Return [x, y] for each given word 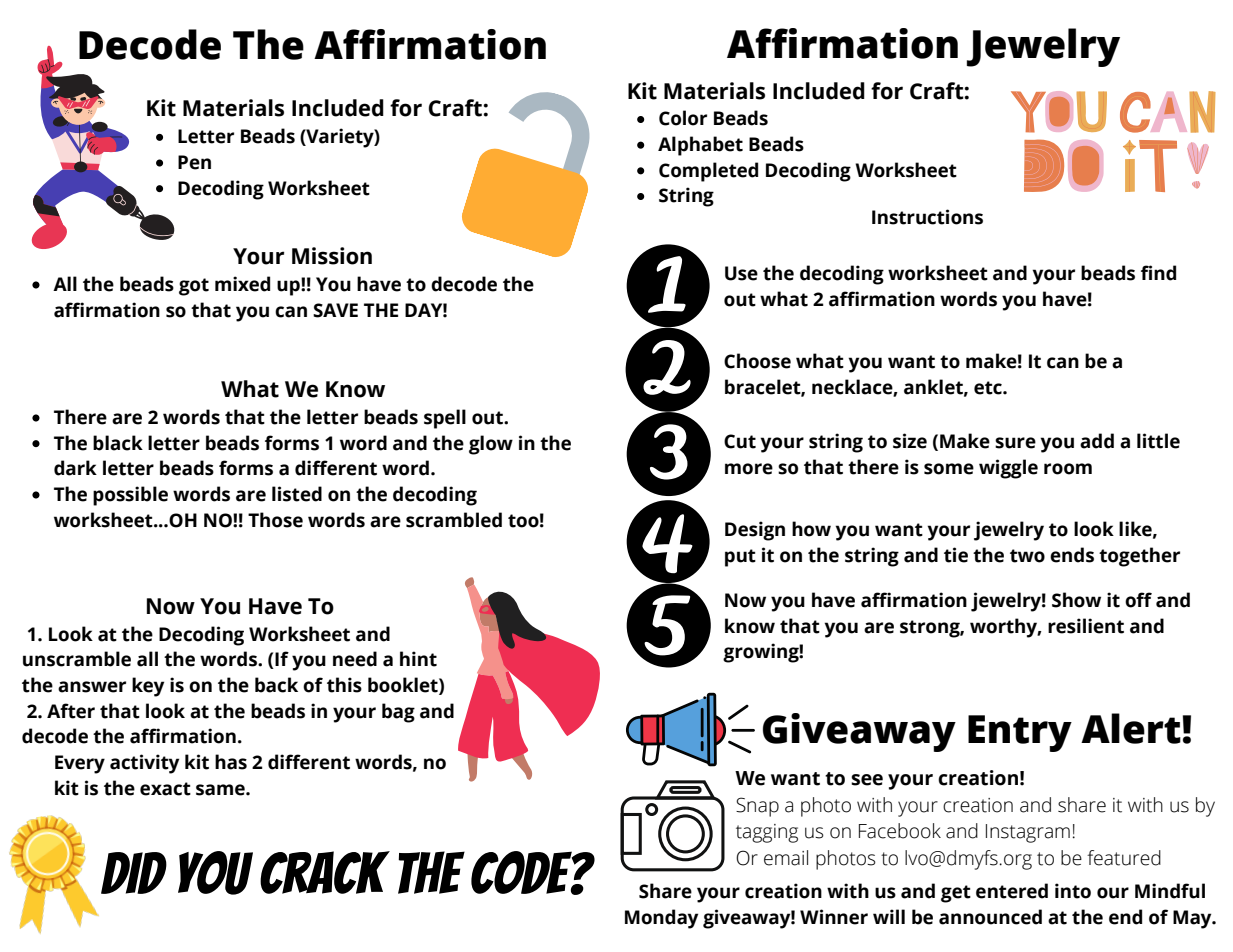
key [148, 687]
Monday [661, 919]
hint [418, 659]
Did [134, 873]
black [118, 443]
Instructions [927, 217]
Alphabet [700, 146]
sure [1015, 443]
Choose [757, 361]
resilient [1086, 626]
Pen [194, 162]
